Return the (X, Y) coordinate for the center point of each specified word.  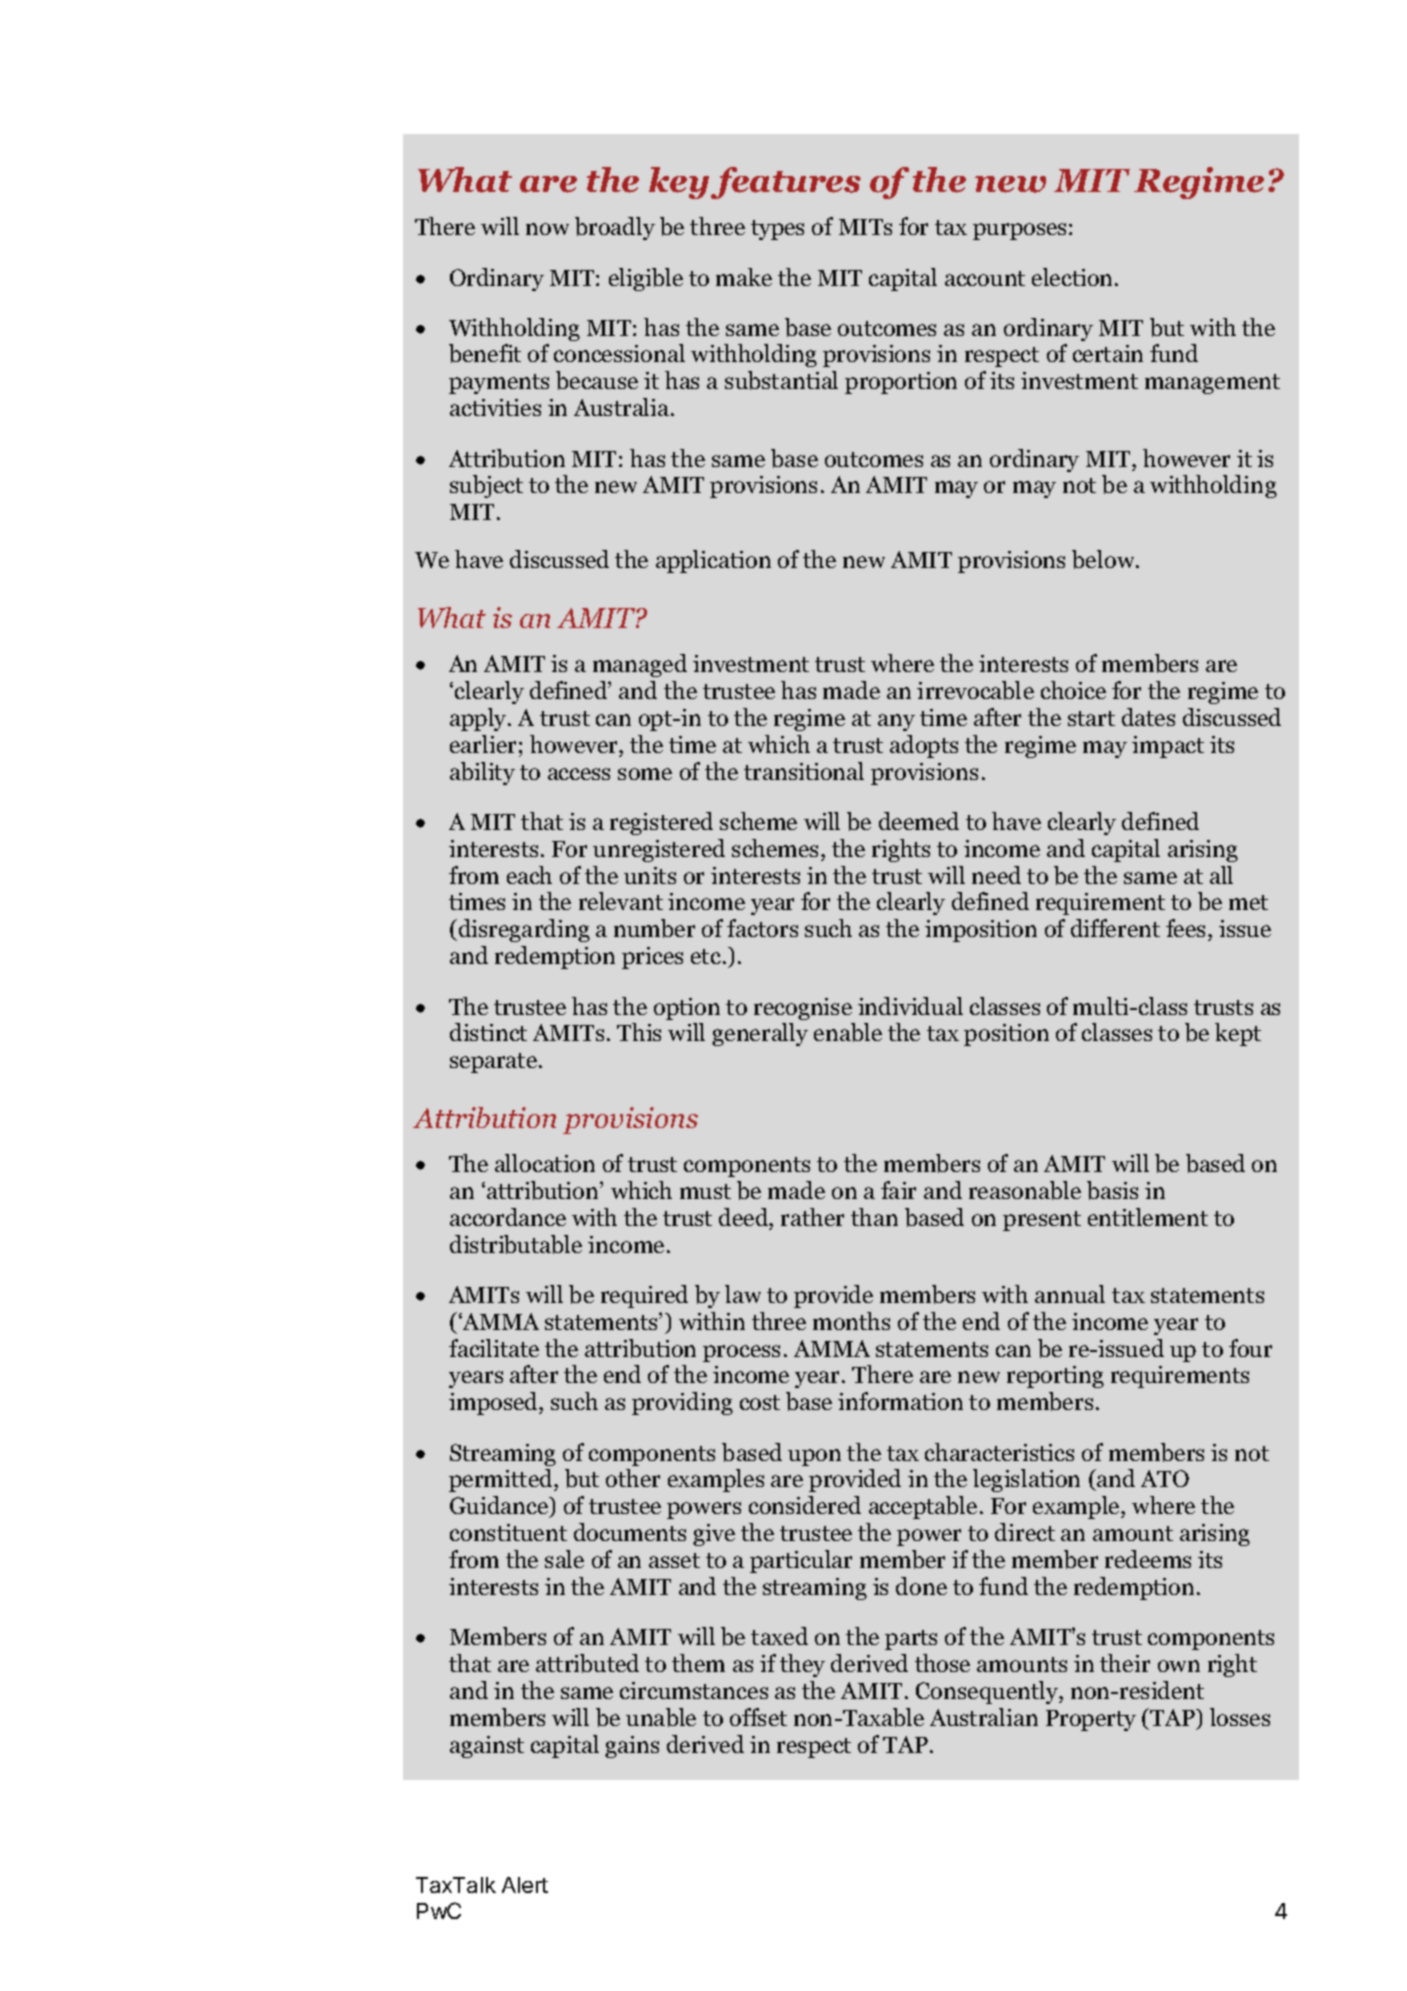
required (644, 1296)
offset (758, 1717)
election (1074, 277)
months (851, 1321)
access (579, 774)
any (896, 722)
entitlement (1148, 1217)
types (777, 230)
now (547, 229)
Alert (525, 1885)
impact (1168, 747)
